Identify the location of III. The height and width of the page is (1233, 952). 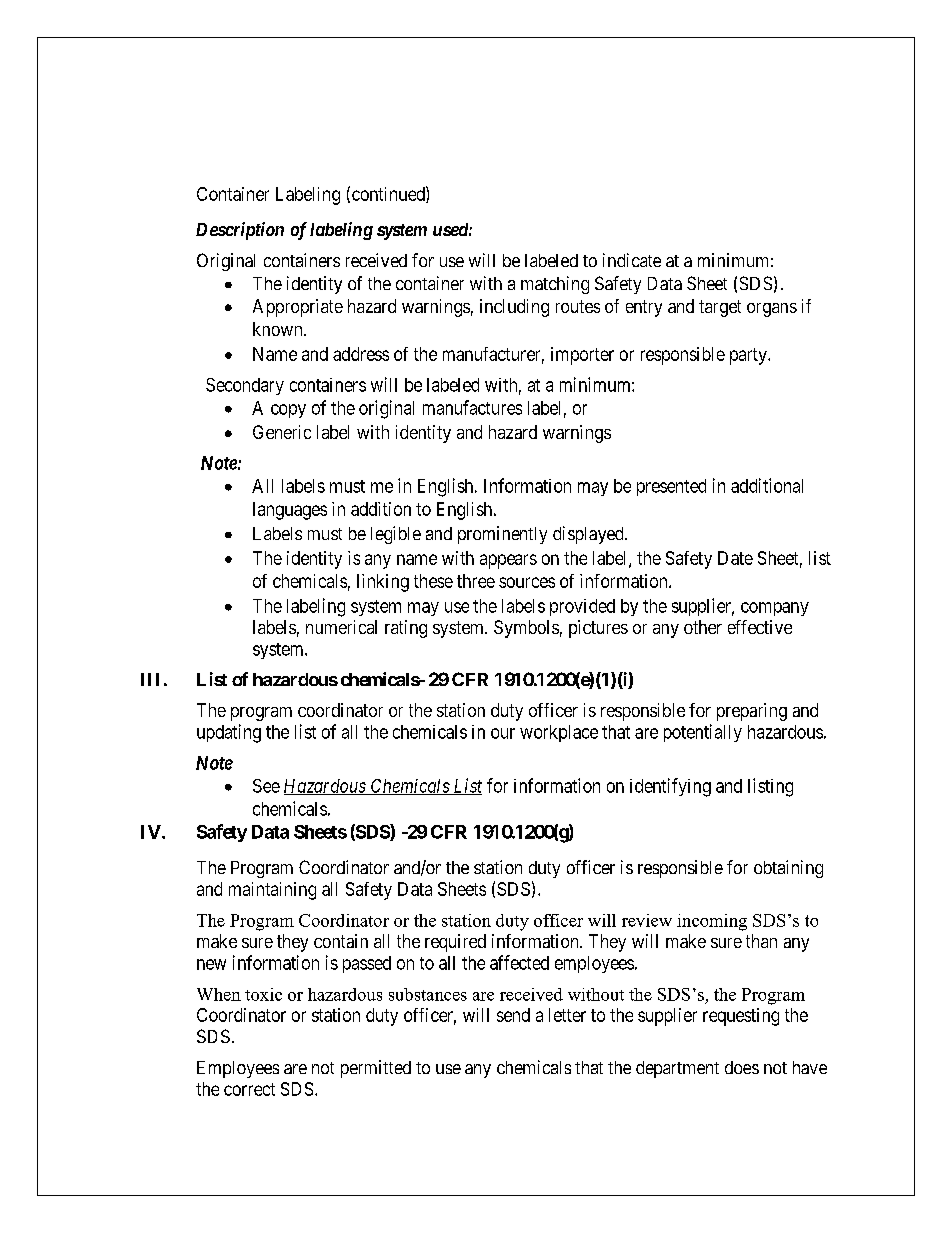
(150, 679).
